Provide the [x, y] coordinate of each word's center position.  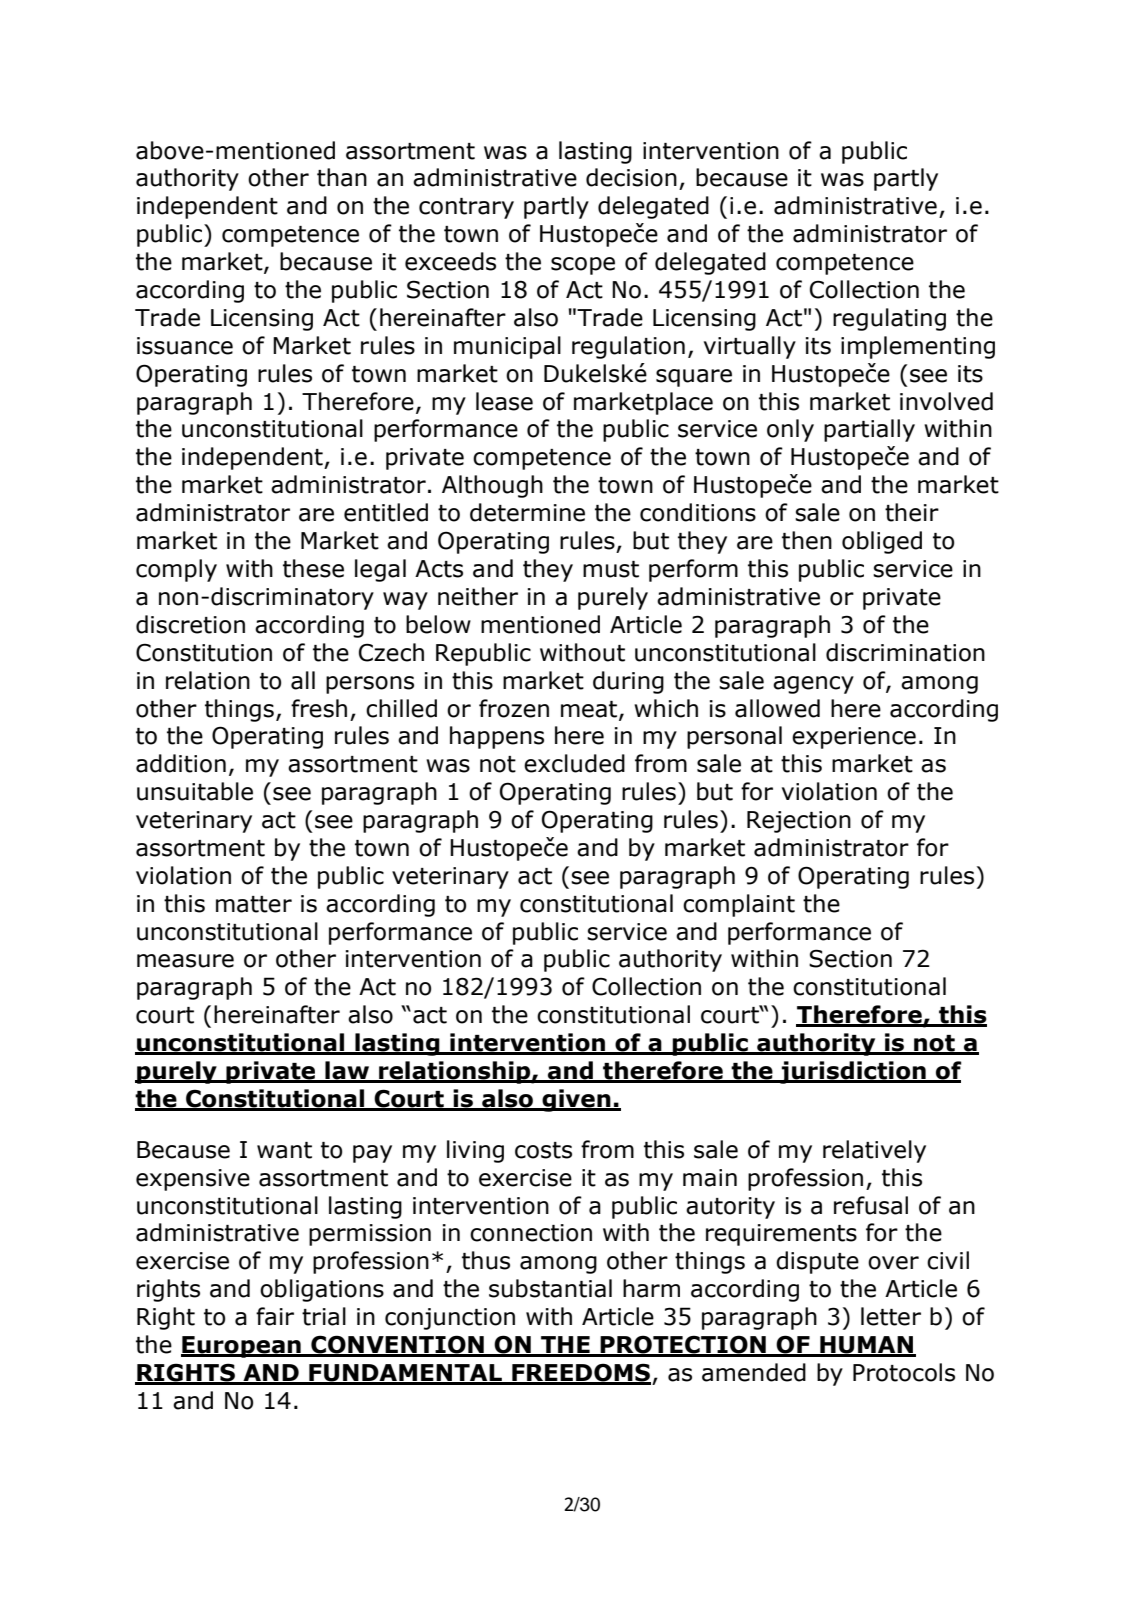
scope [583, 266]
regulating [889, 319]
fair [275, 1316]
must [611, 569]
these [313, 568]
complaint [739, 905]
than [342, 177]
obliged [882, 542]
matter [254, 904]
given [576, 1100]
